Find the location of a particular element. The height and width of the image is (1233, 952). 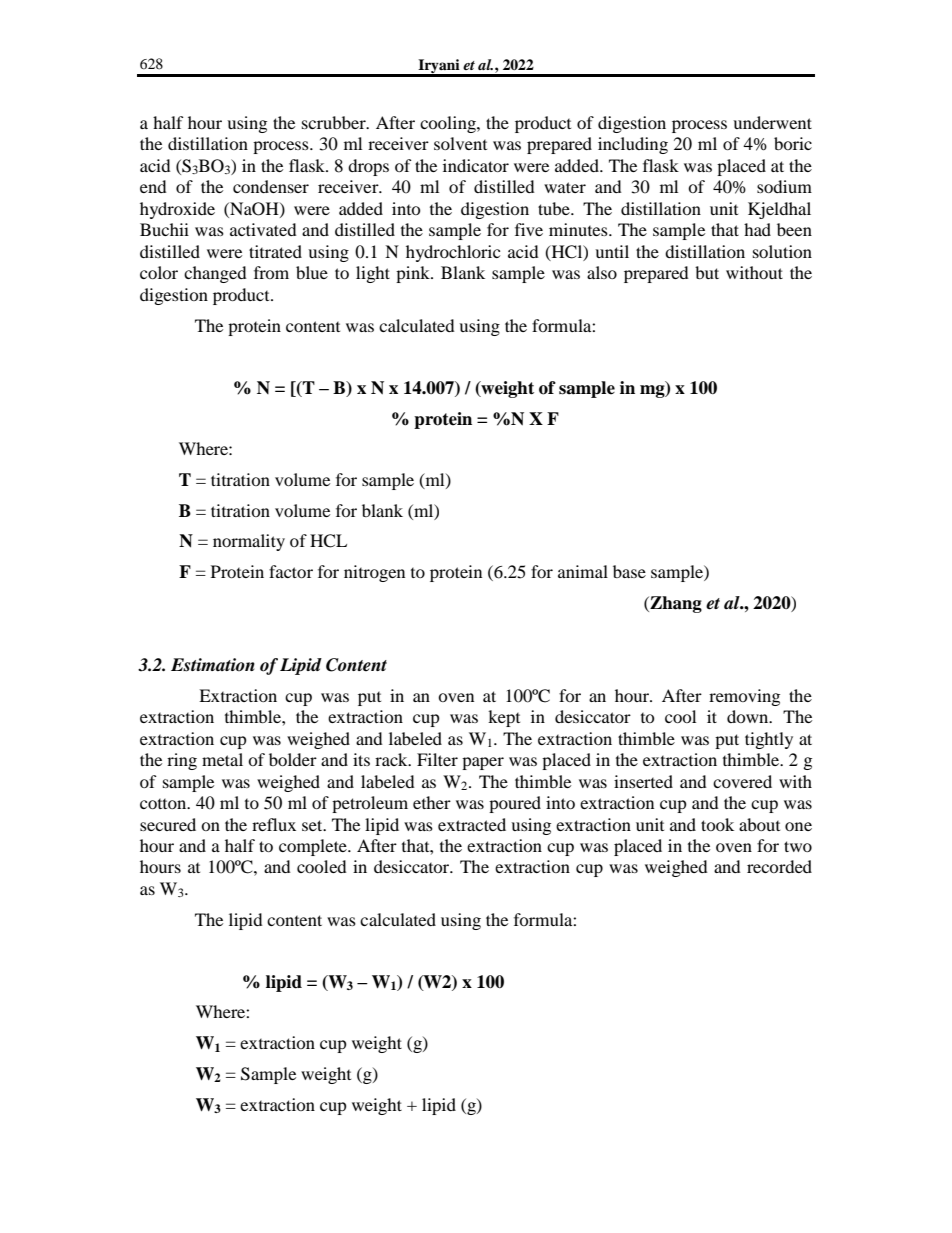

took is located at coordinates (717, 824).
